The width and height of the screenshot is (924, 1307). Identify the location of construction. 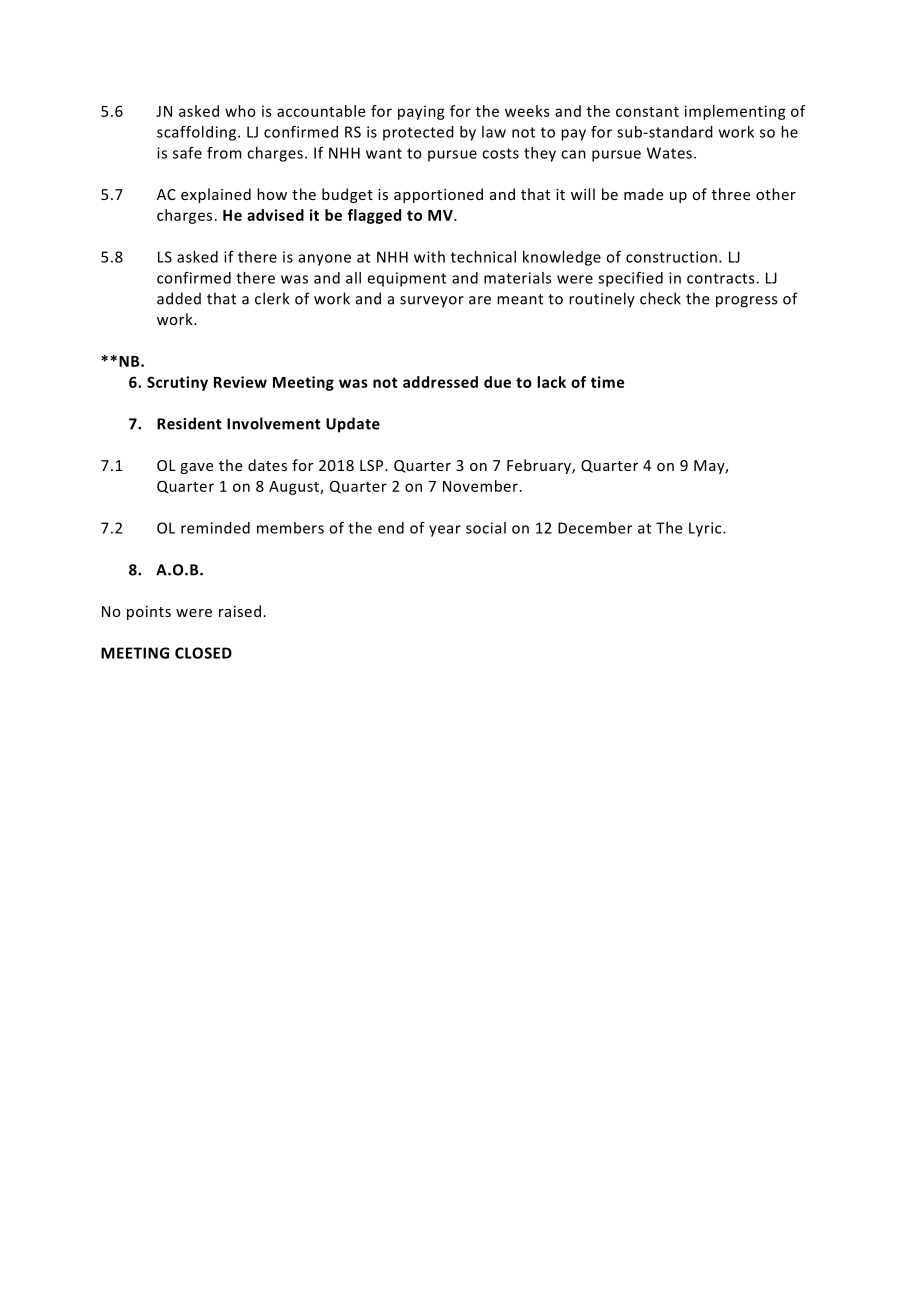
(671, 257).
